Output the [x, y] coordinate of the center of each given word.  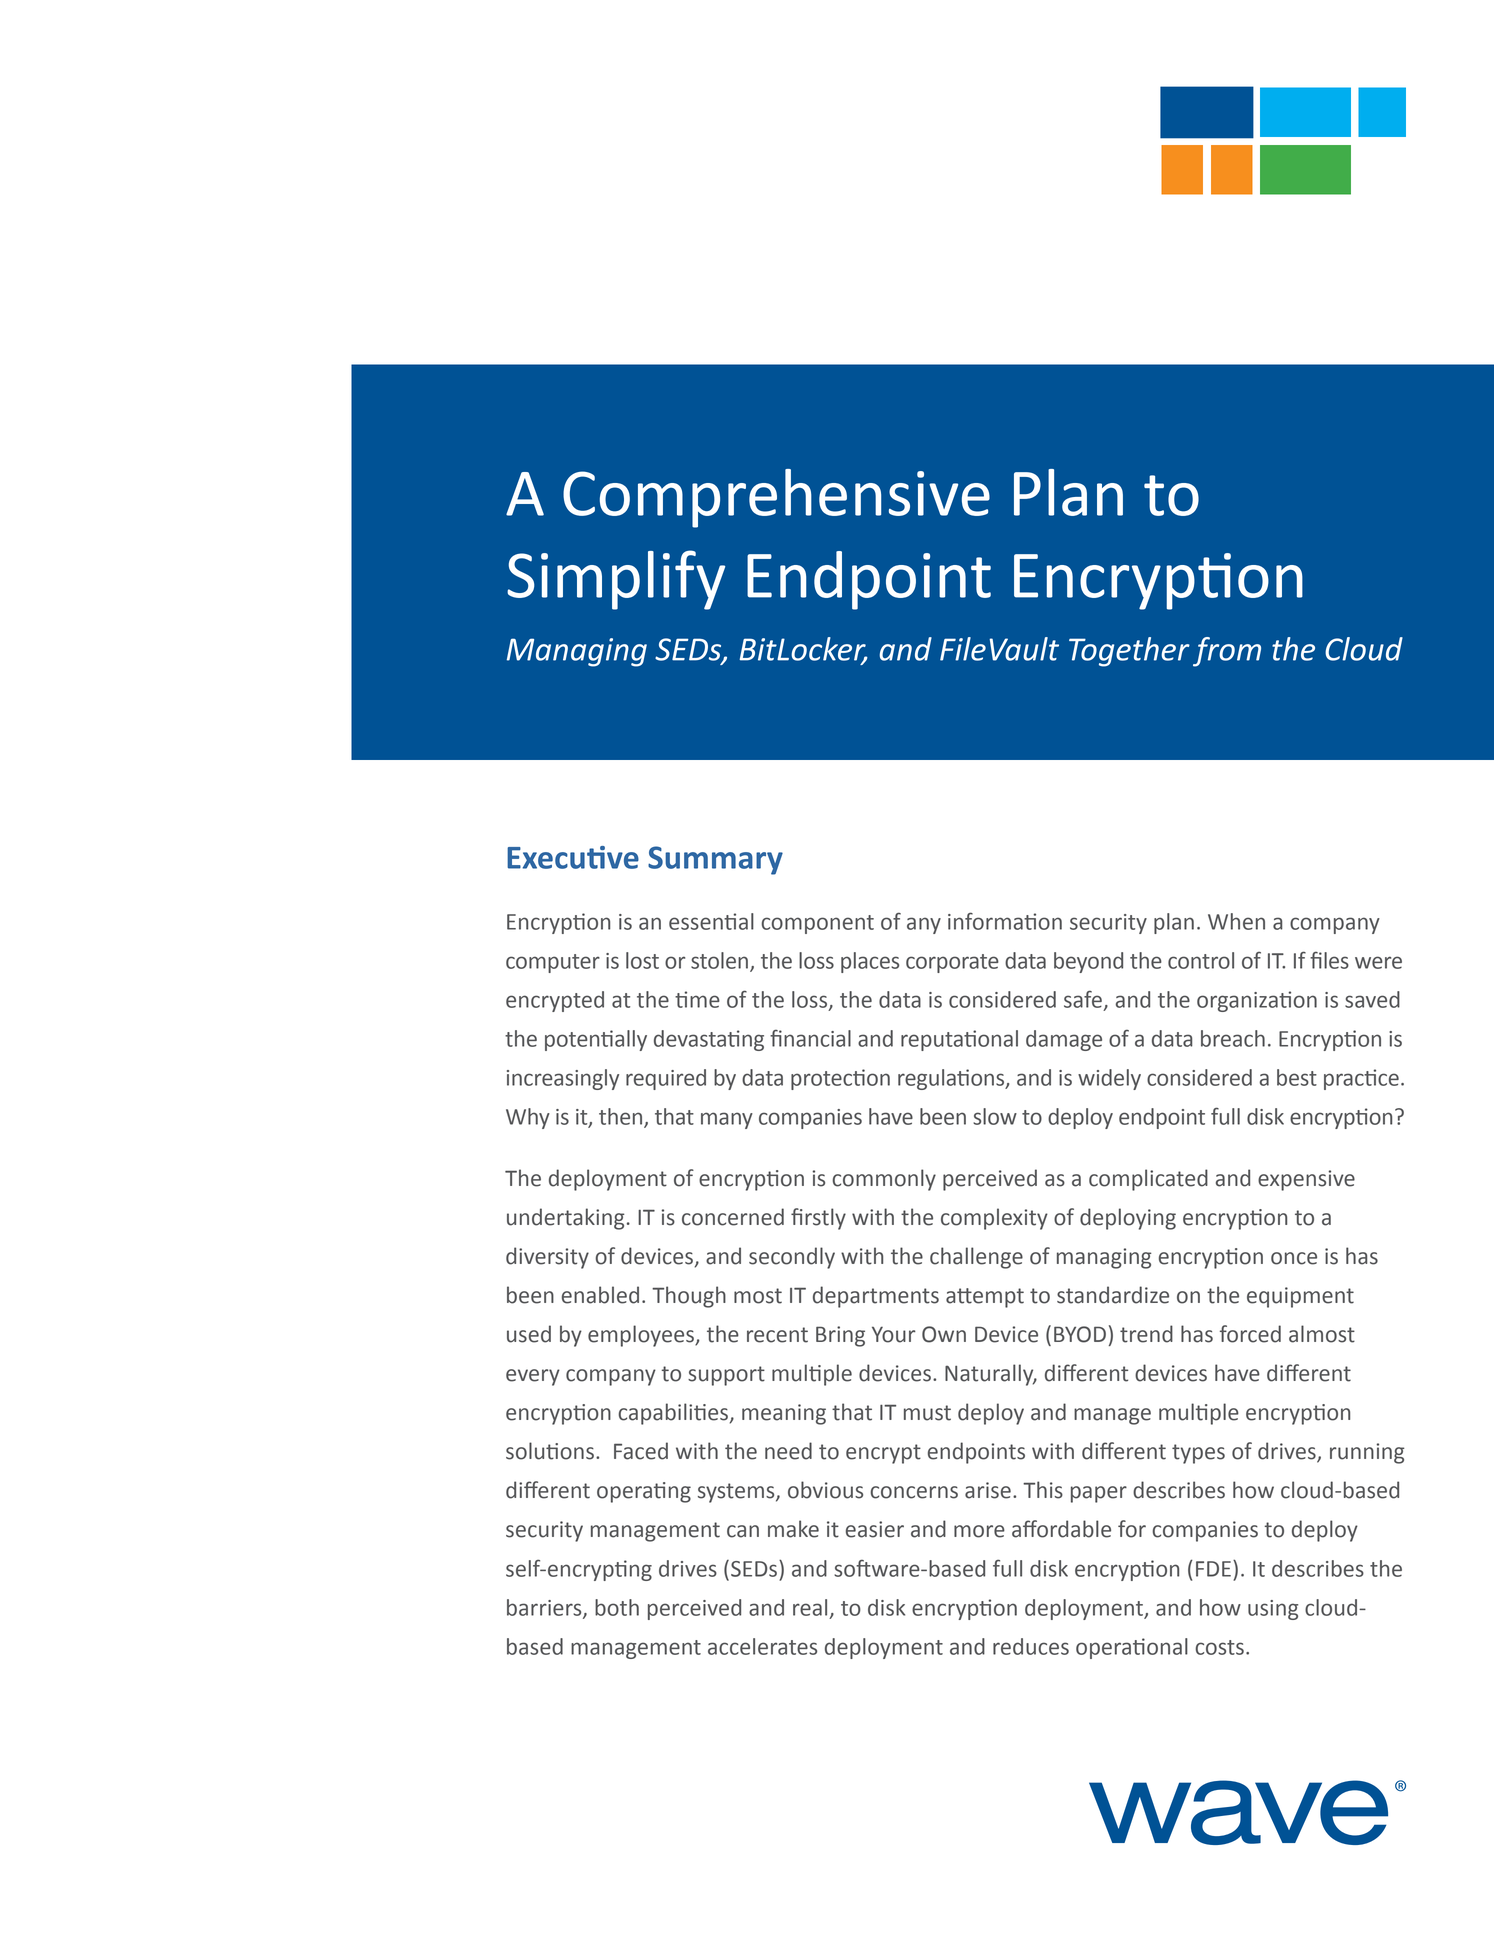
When [1236, 921]
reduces [1031, 1646]
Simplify [616, 580]
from [1227, 652]
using [1273, 1610]
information [1005, 921]
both [617, 1607]
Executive [573, 857]
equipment [1300, 1297]
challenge [976, 1258]
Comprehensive [776, 498]
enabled [600, 1295]
